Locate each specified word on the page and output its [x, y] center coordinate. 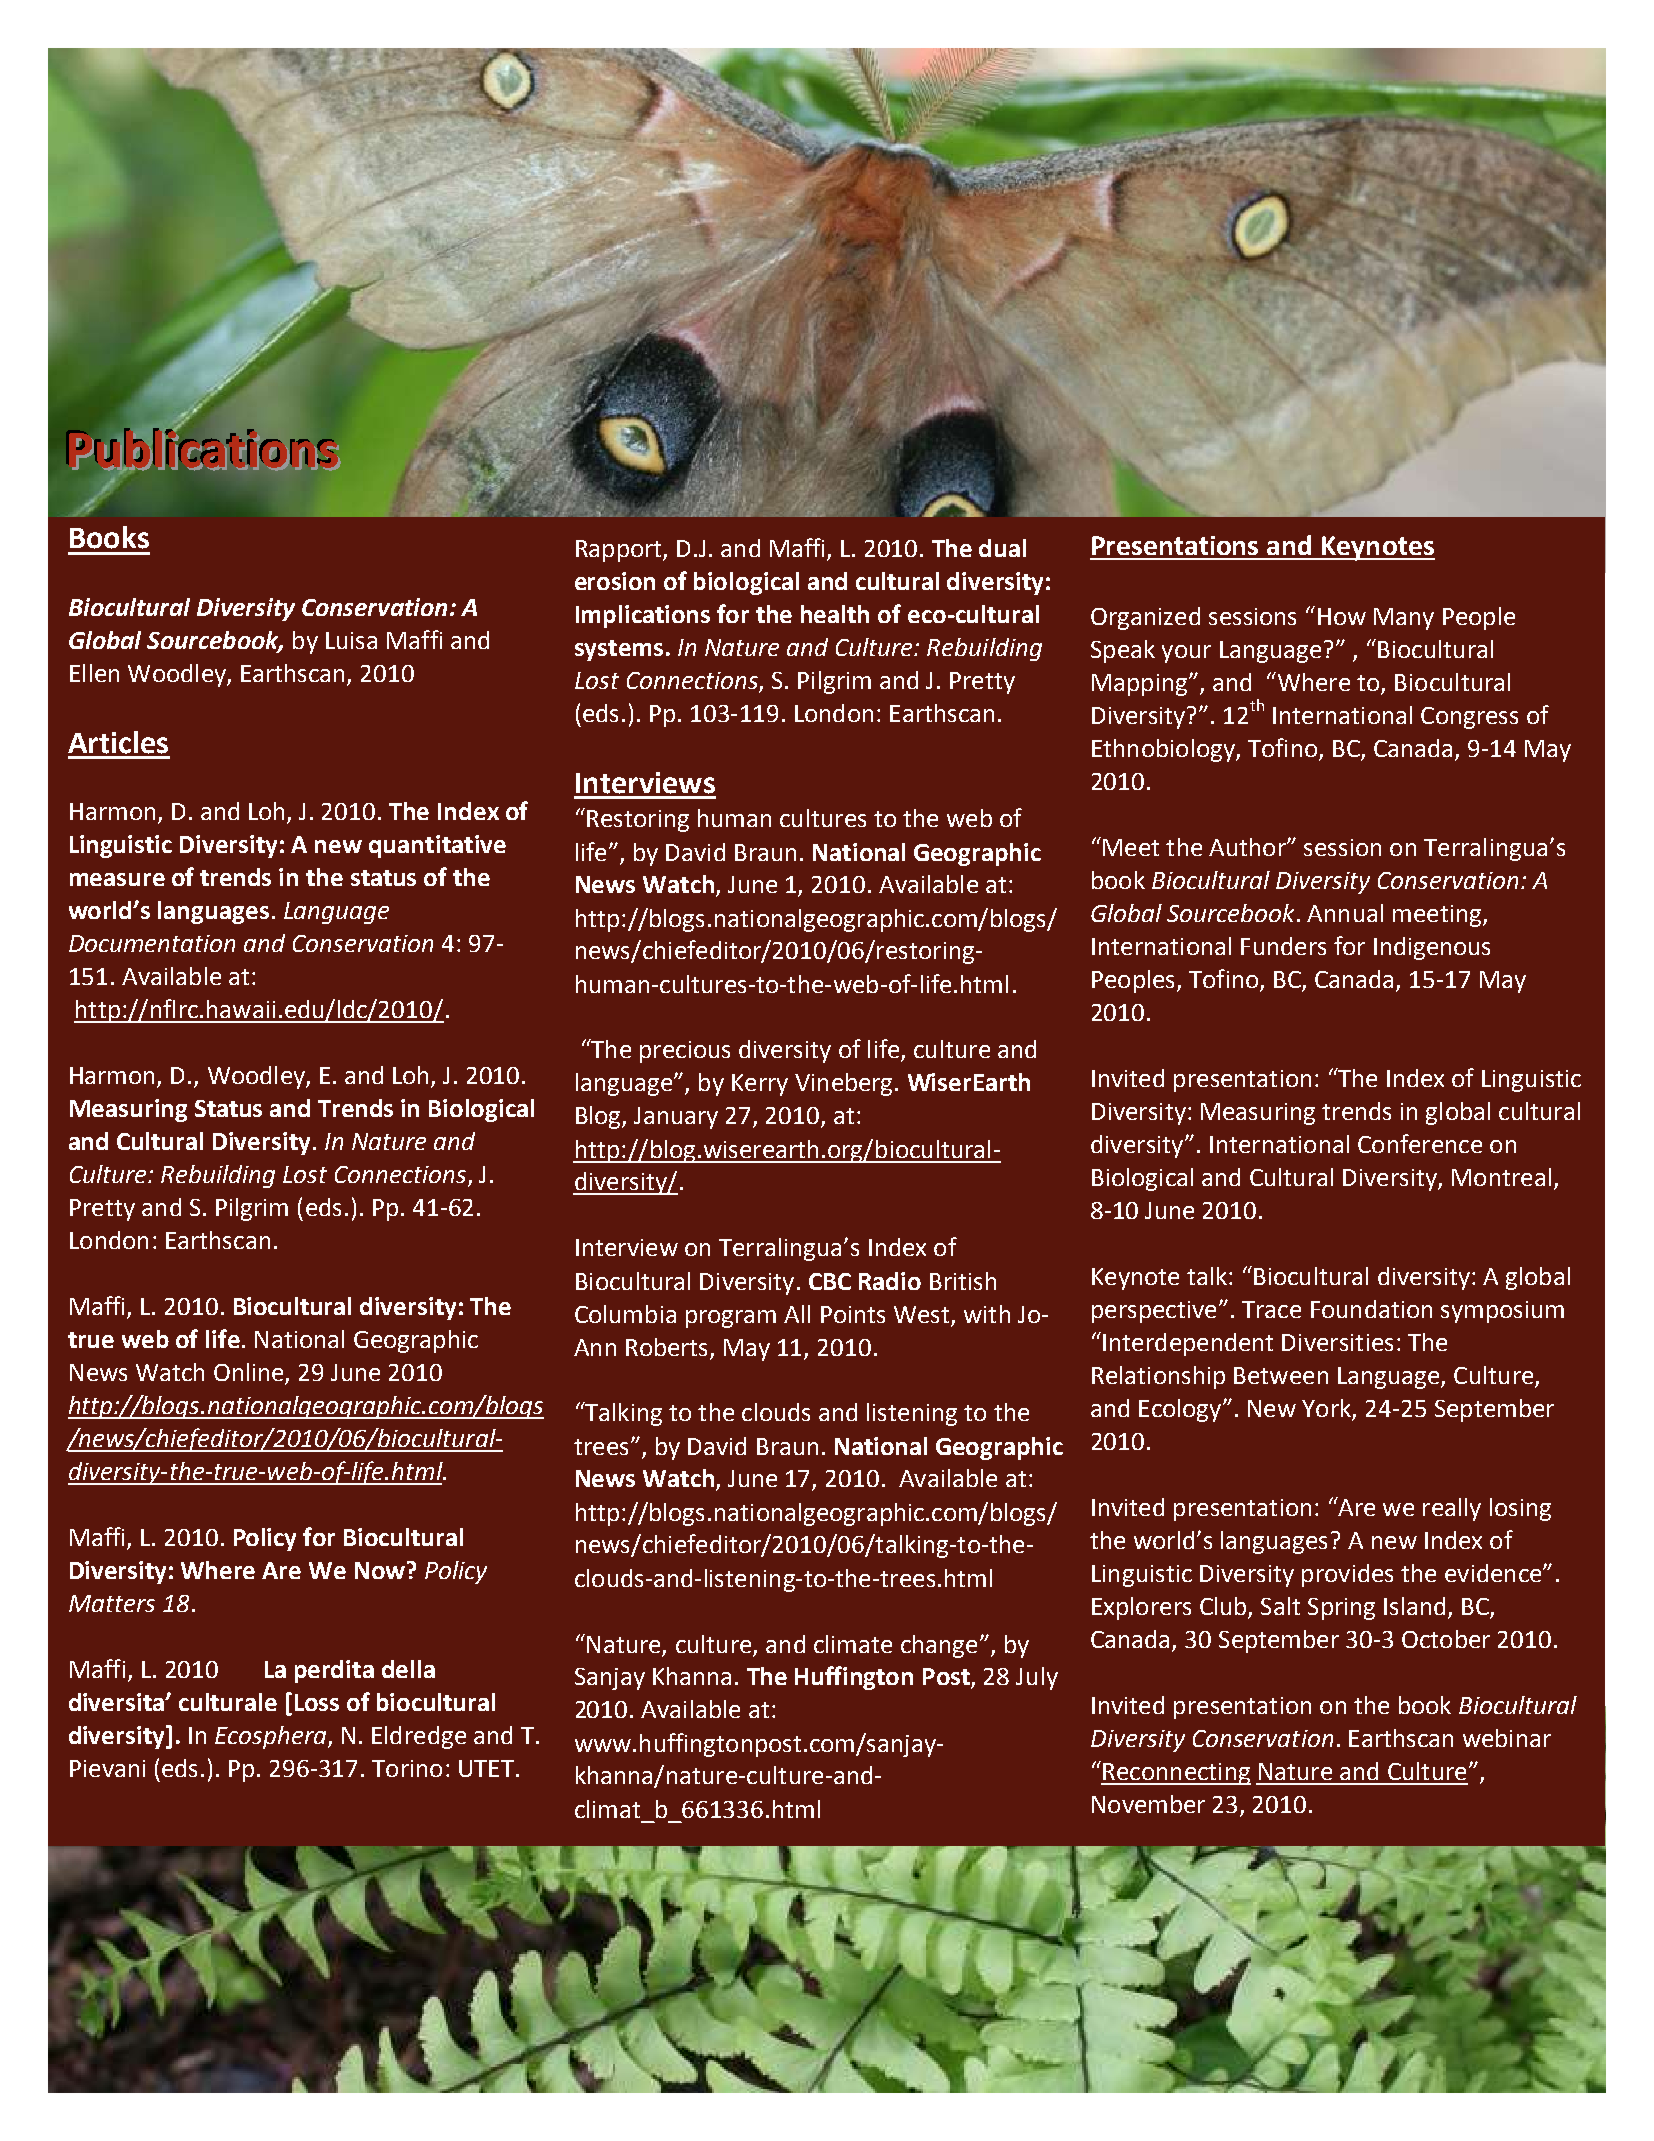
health [835, 614]
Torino [407, 1768]
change [939, 1646]
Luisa [351, 640]
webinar [1507, 1738]
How [1342, 616]
